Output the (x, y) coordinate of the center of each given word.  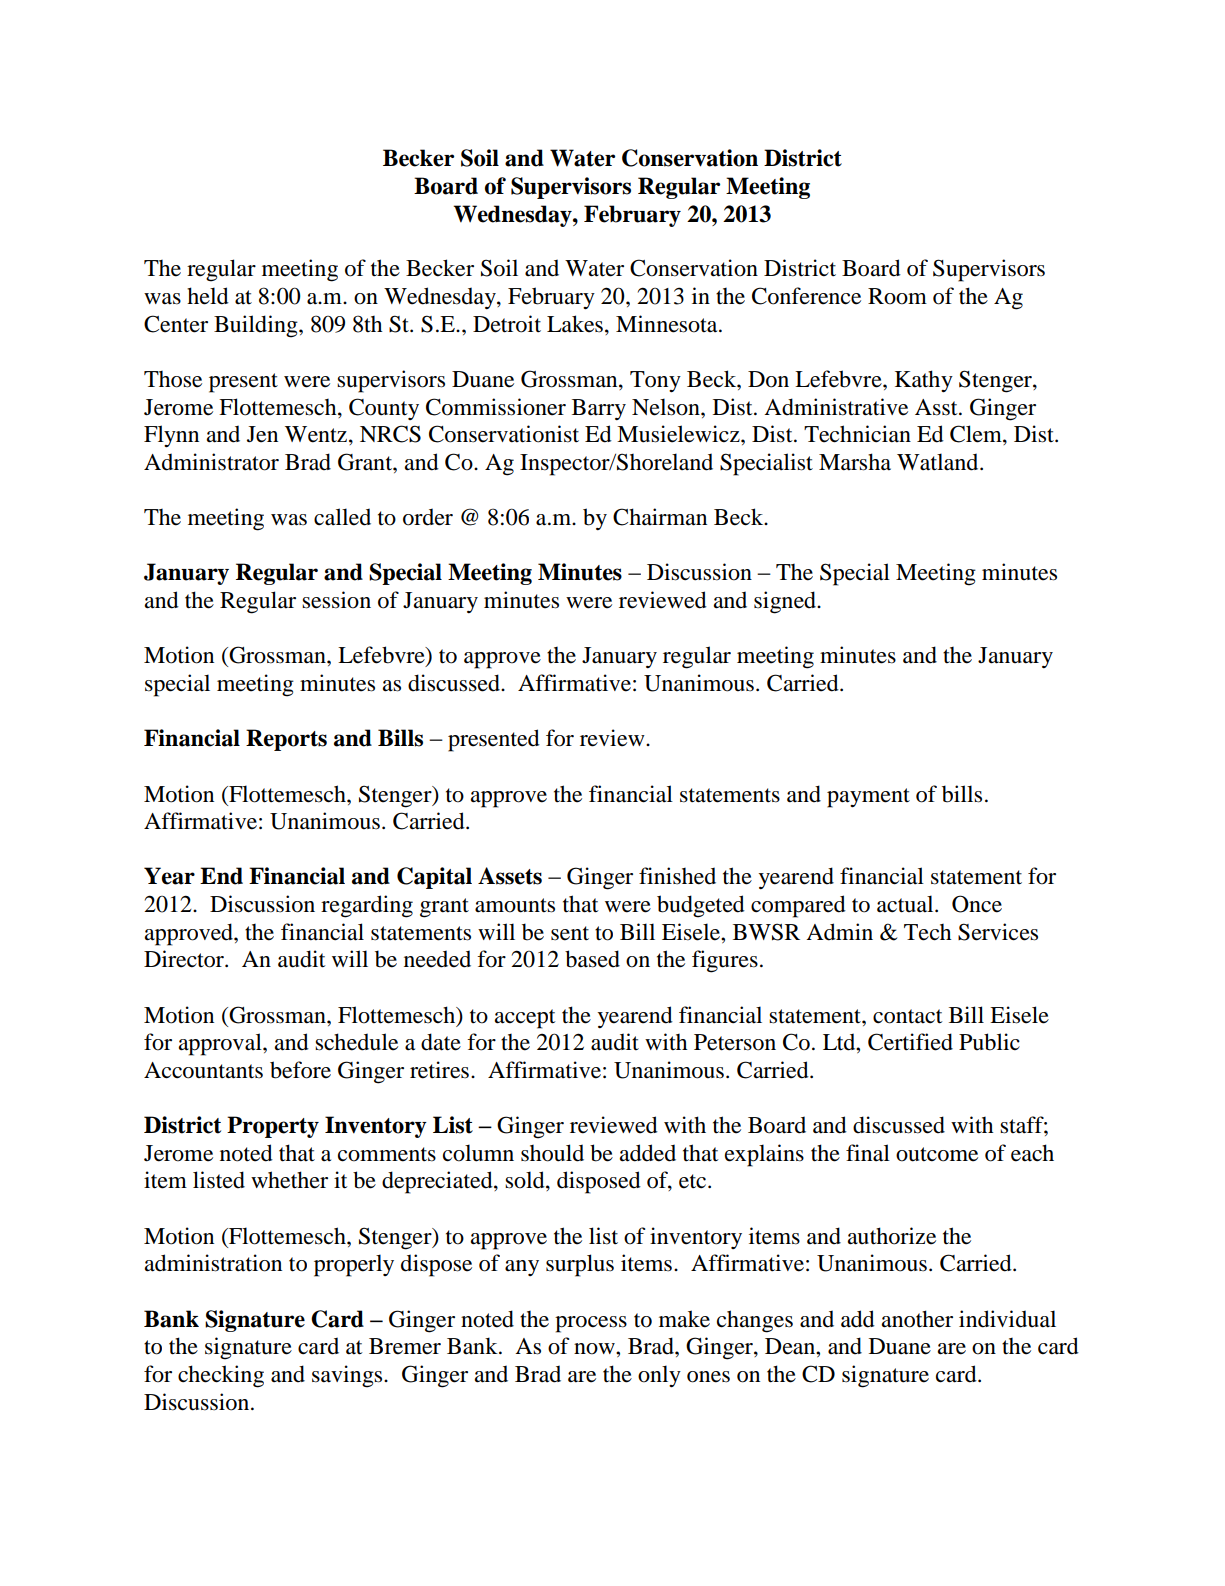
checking (221, 1376)
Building (257, 326)
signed (786, 602)
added (647, 1153)
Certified (910, 1042)
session (336, 600)
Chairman (660, 517)
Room (897, 296)
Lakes (575, 324)
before (300, 1070)
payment (868, 798)
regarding (367, 906)
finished (677, 876)
